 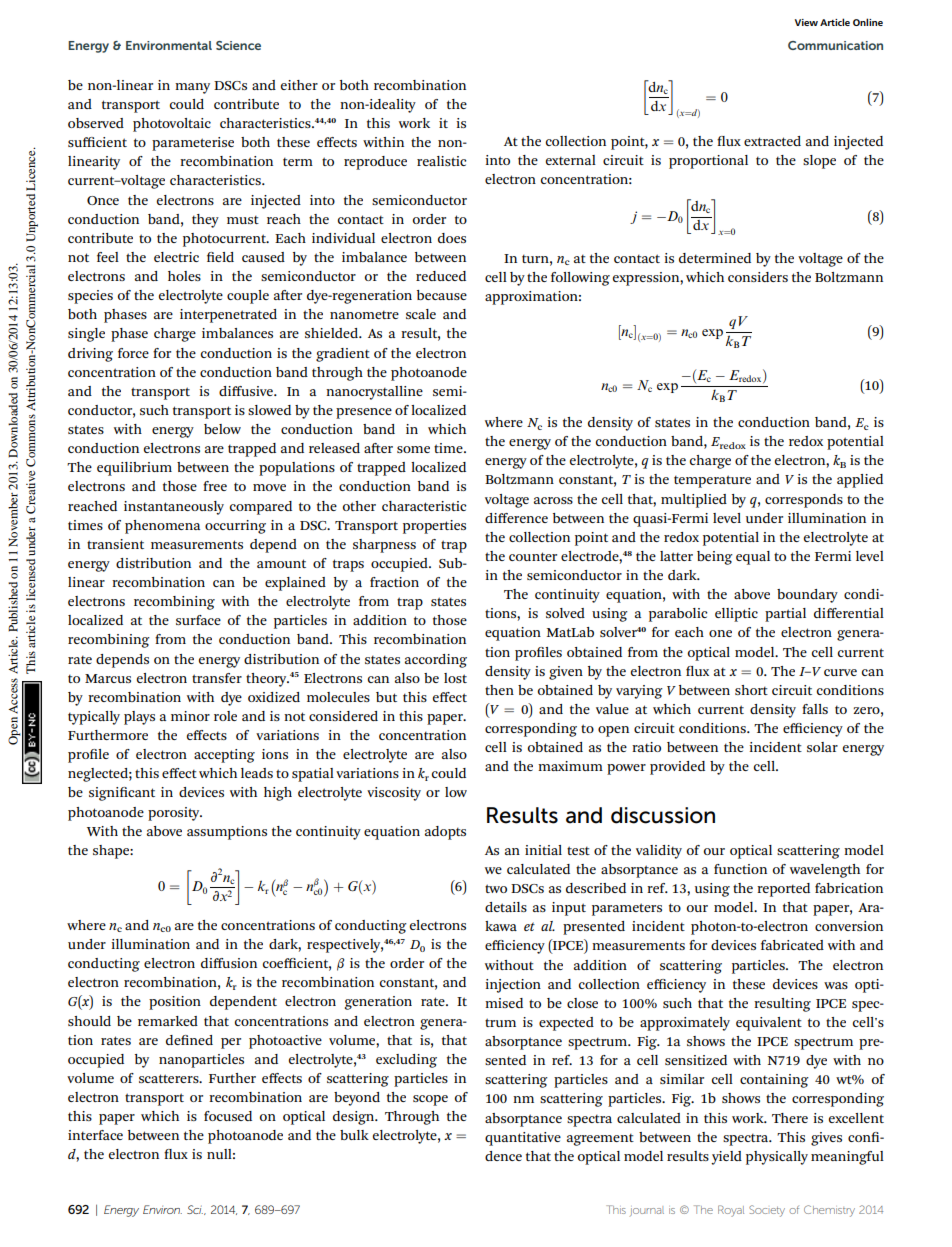 I want to click on below, so click(x=222, y=429).
